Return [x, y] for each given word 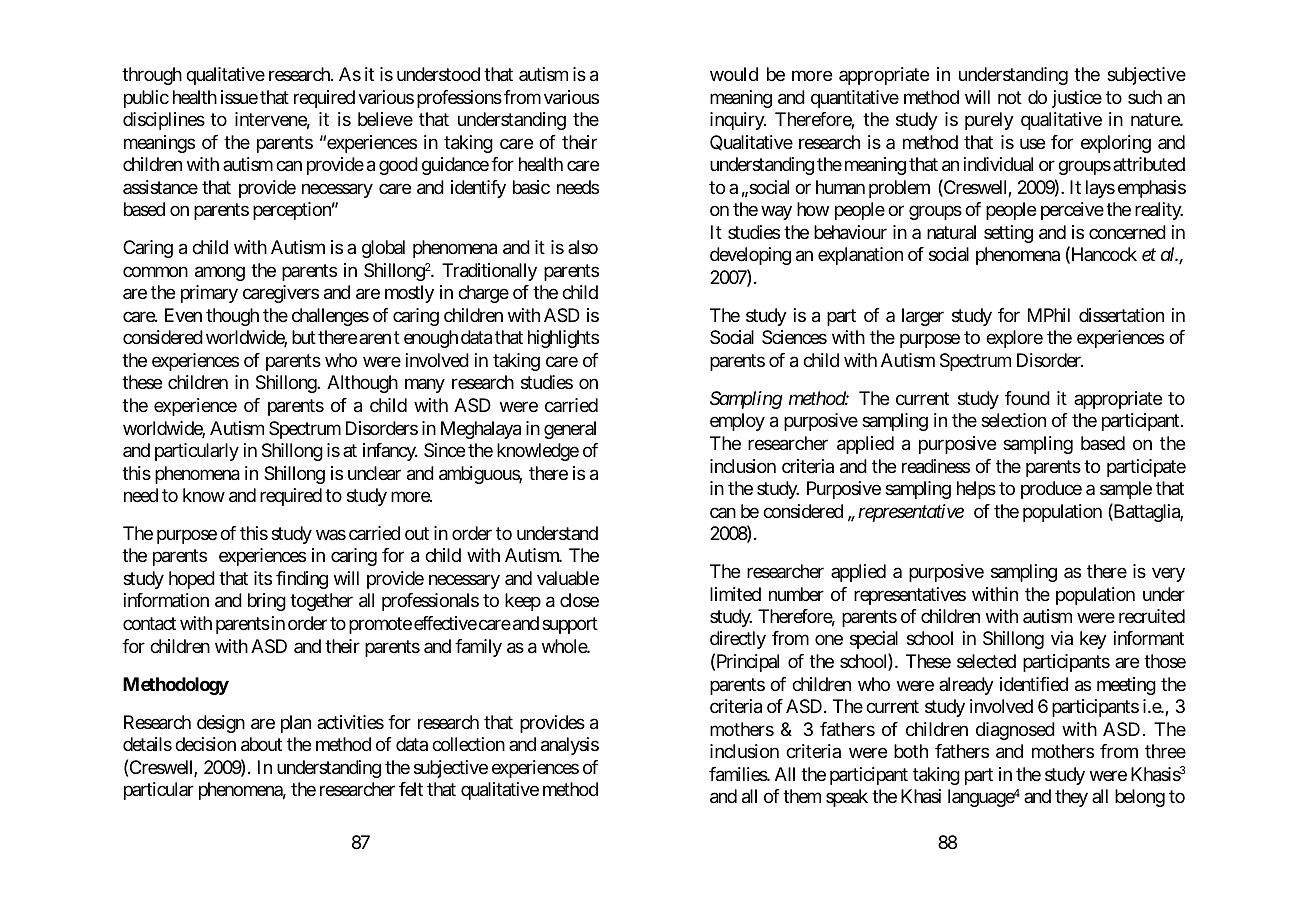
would [734, 74]
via [1062, 638]
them [802, 796]
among [220, 273]
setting [1008, 234]
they [1071, 798]
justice [1077, 99]
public [146, 99]
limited [735, 594]
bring [267, 602]
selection [1013, 420]
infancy [390, 452]
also [583, 247]
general [570, 430]
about [261, 744]
